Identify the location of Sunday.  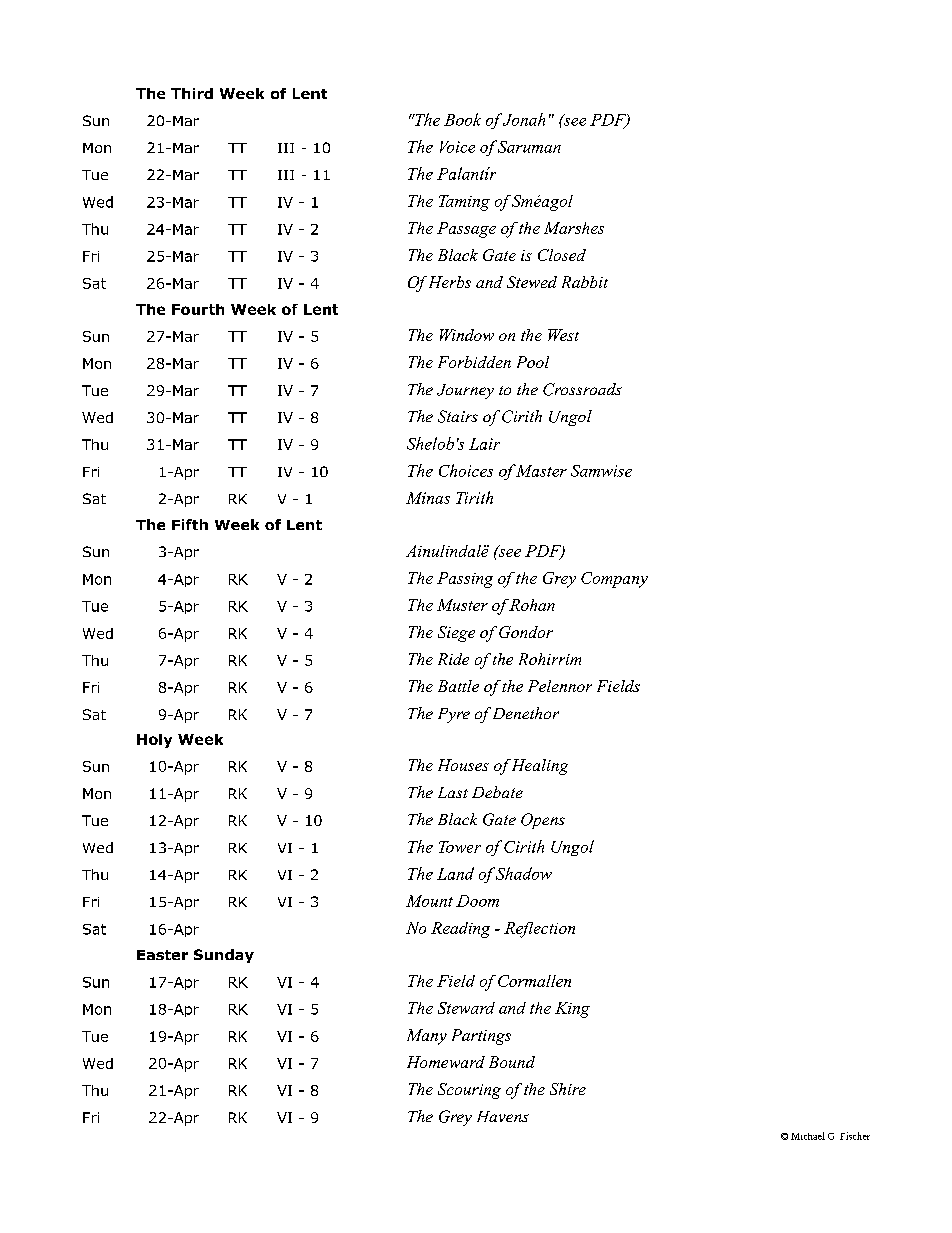
(224, 956).
